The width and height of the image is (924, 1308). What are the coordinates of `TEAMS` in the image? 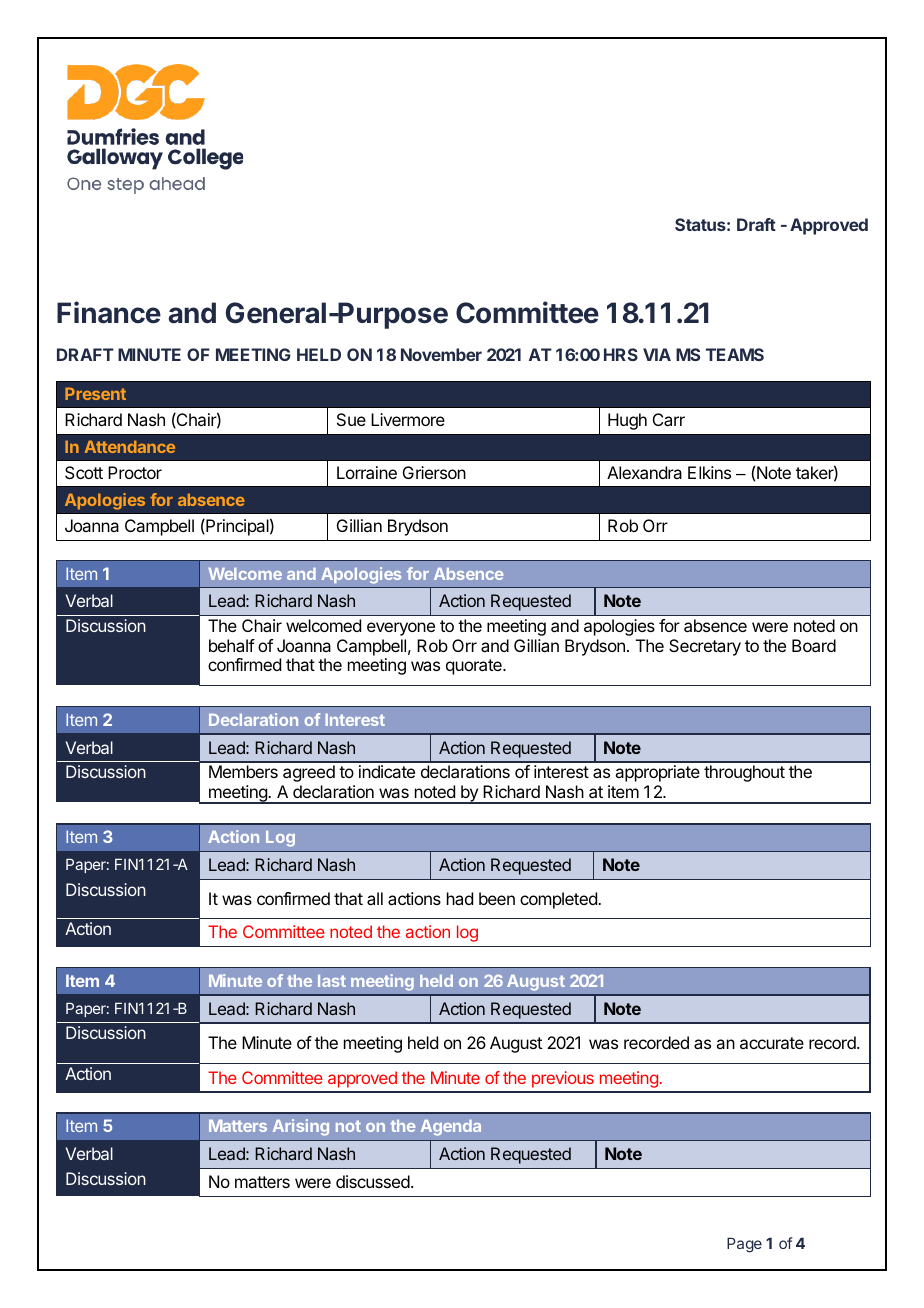 It's located at (735, 354).
